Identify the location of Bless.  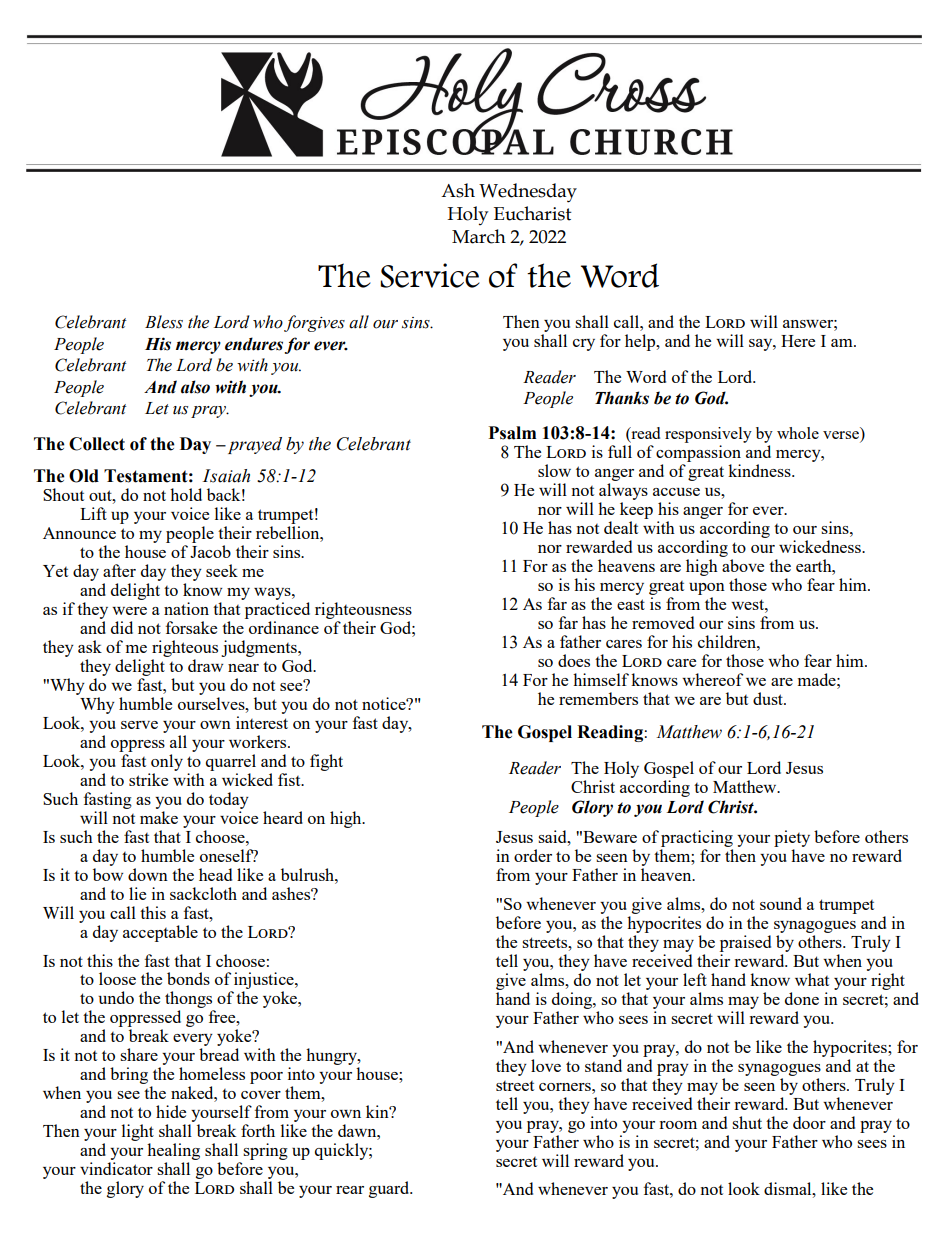
(164, 322).
